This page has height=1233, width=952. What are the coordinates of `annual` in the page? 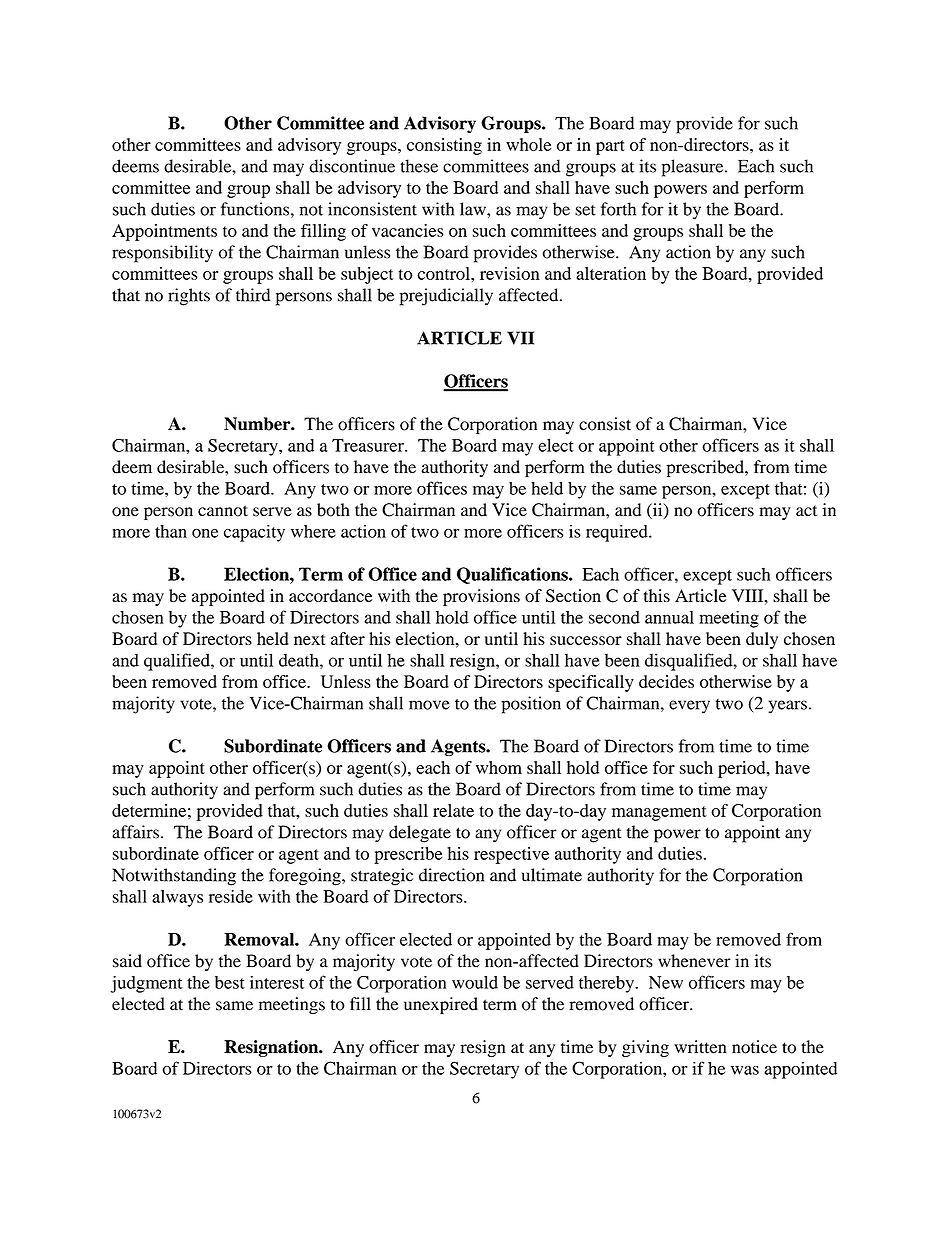 It's located at (669, 617).
